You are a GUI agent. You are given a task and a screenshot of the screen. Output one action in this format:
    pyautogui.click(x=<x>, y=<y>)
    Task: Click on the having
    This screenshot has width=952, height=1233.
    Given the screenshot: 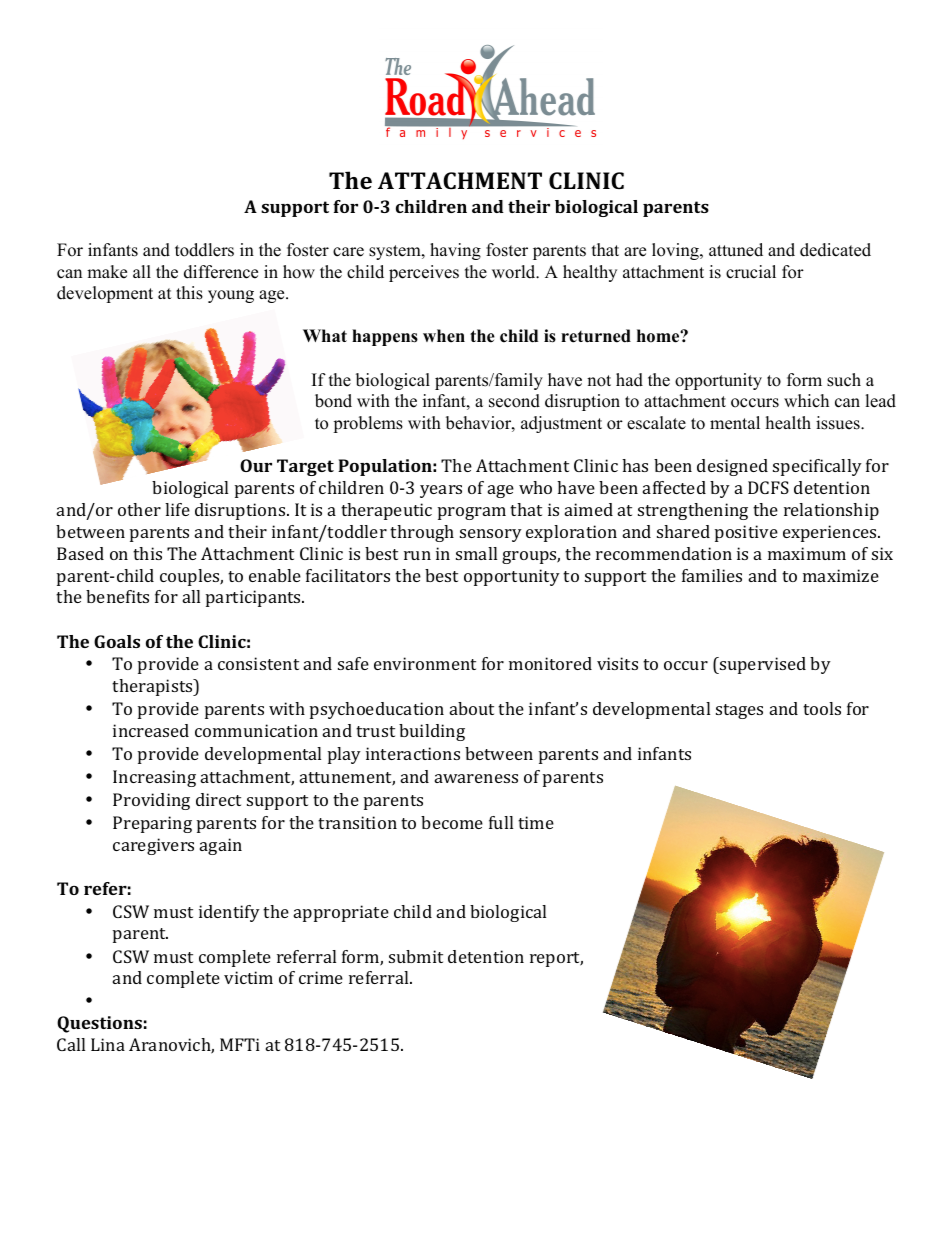 What is the action you would take?
    pyautogui.click(x=455, y=251)
